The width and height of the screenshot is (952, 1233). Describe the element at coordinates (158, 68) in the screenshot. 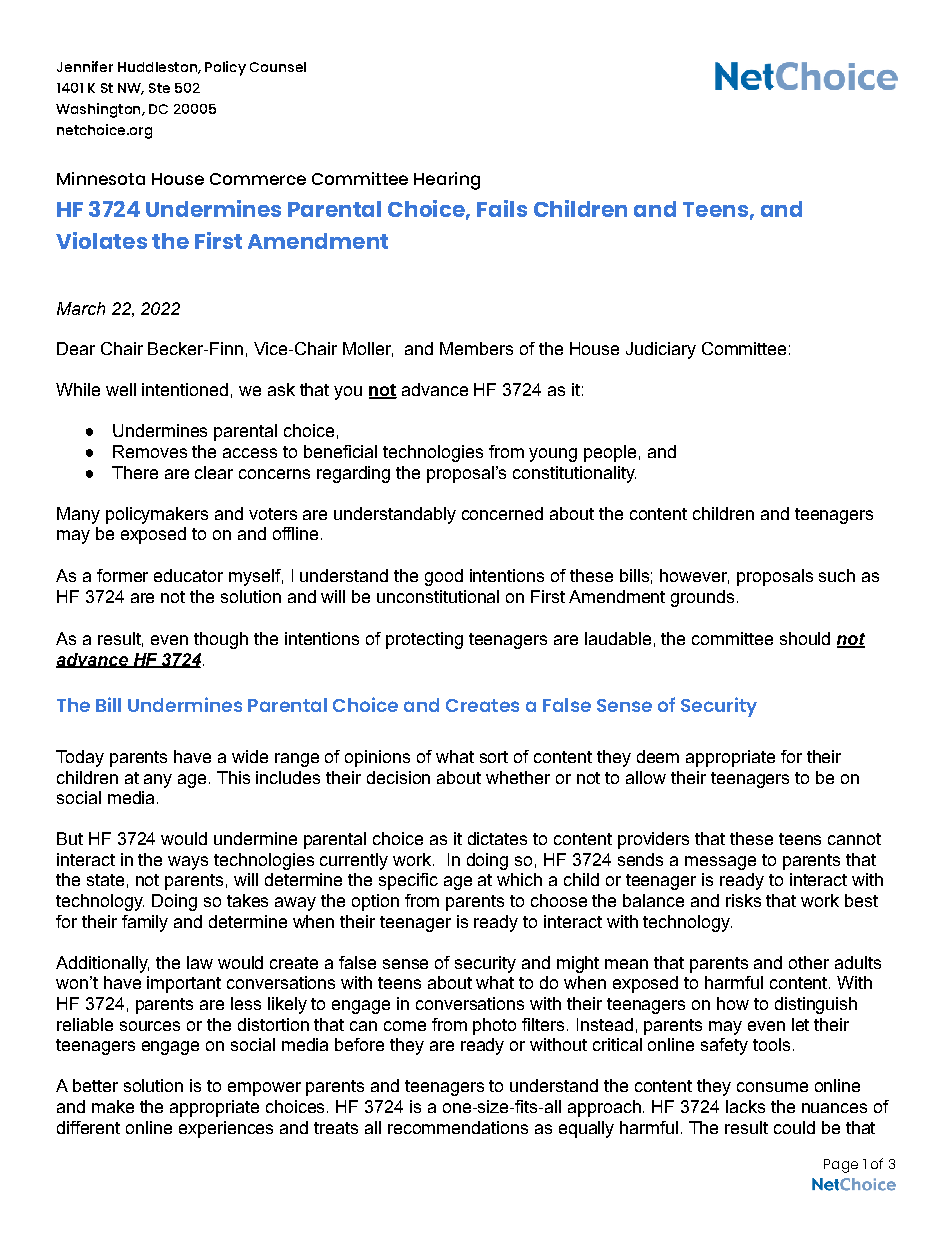

I see `Huddleston` at that location.
